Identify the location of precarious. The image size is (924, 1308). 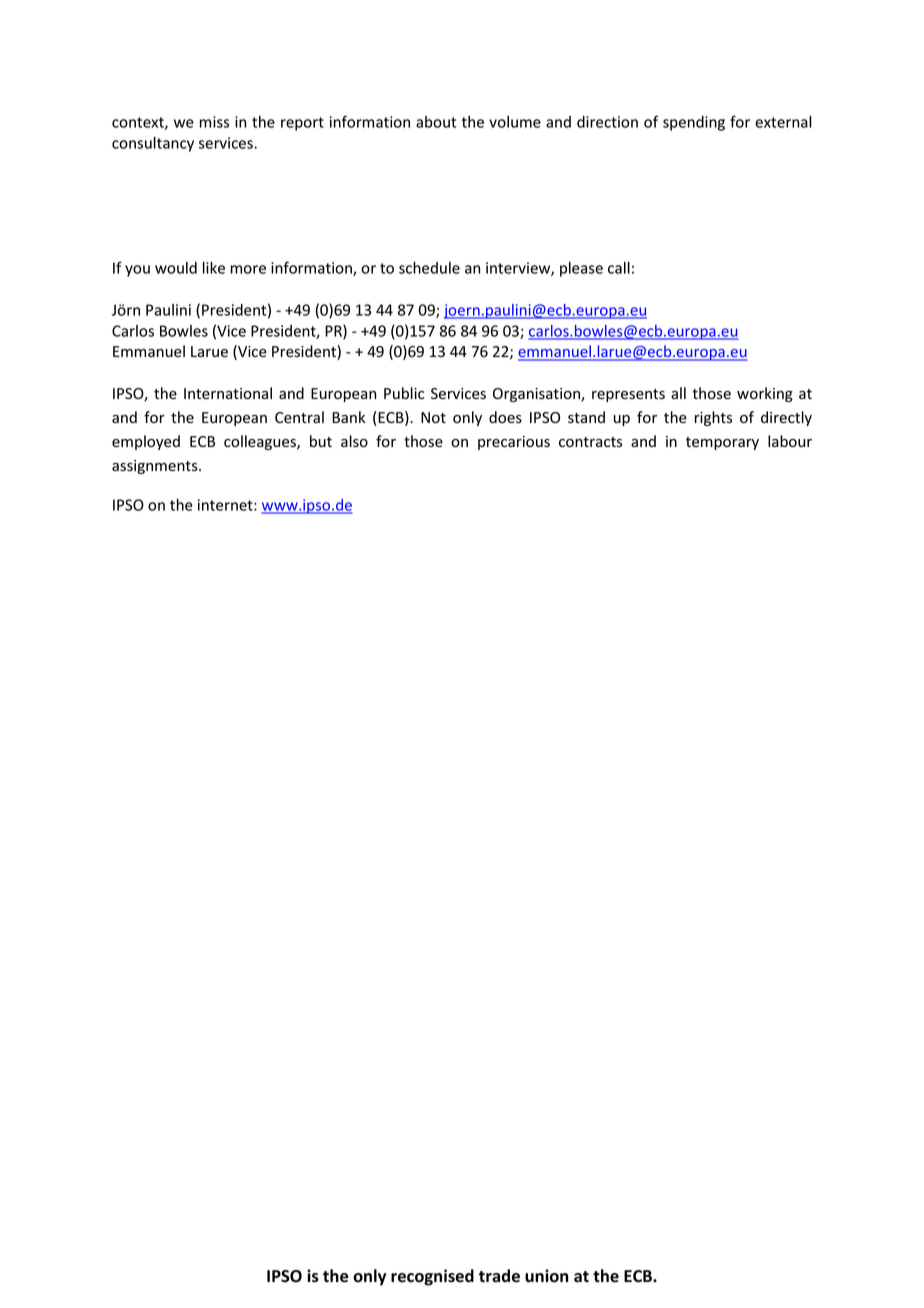
(514, 443).
